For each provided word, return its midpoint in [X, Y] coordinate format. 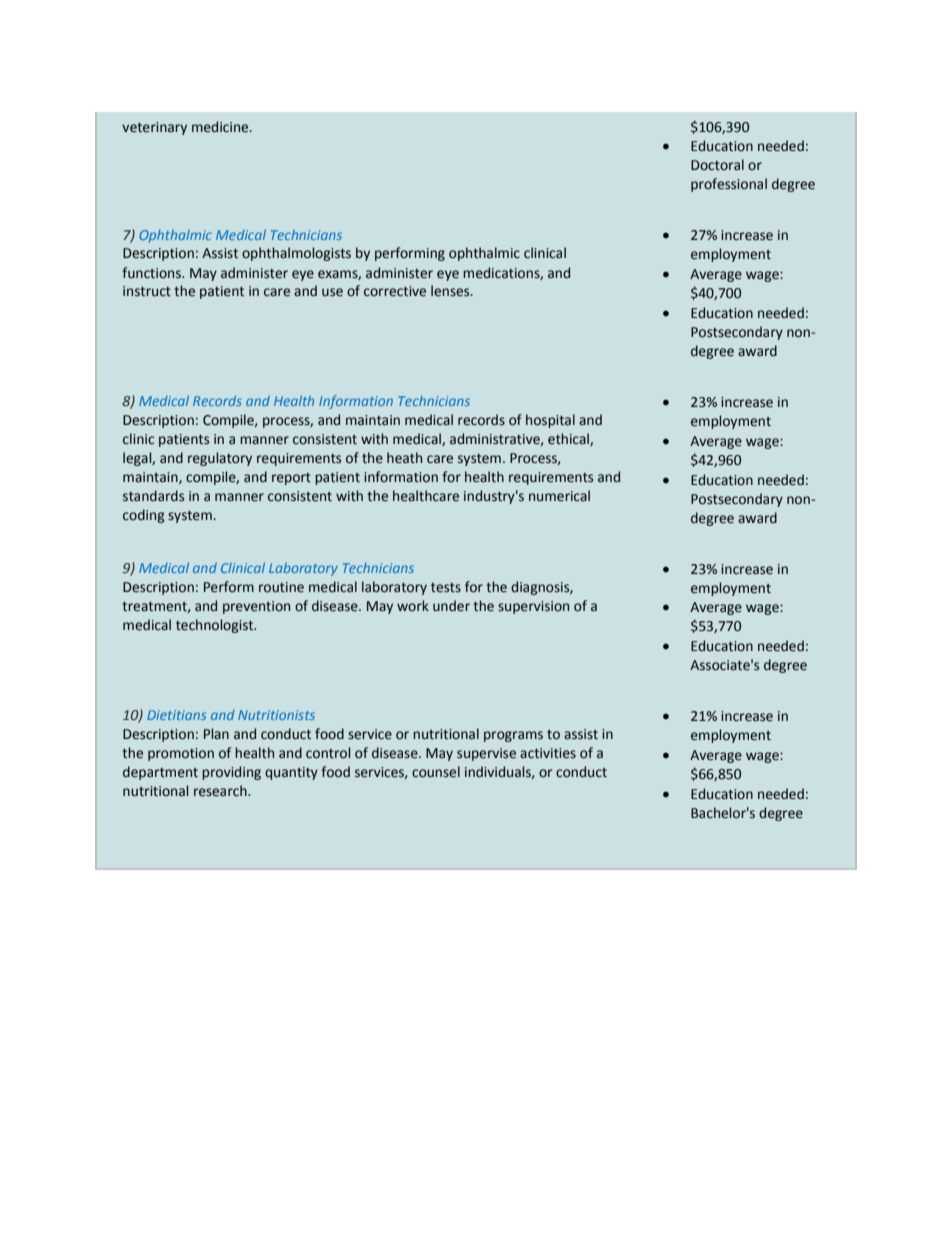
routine [281, 587]
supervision [533, 607]
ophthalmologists [296, 254]
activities [548, 753]
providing [231, 773]
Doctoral [717, 165]
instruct [147, 291]
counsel [436, 772]
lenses [451, 291]
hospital [550, 421]
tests [446, 588]
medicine [221, 127]
